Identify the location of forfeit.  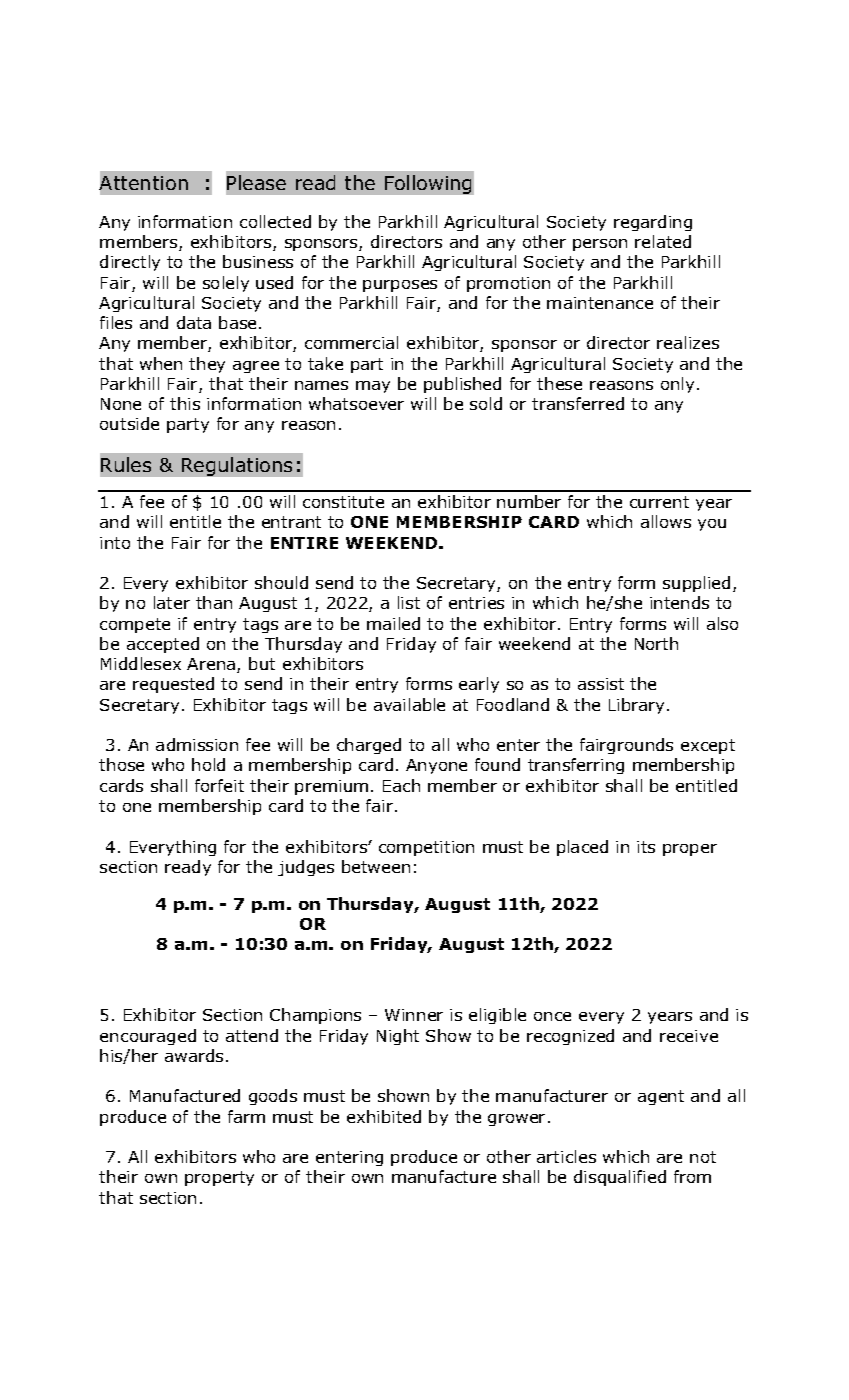
(219, 785).
